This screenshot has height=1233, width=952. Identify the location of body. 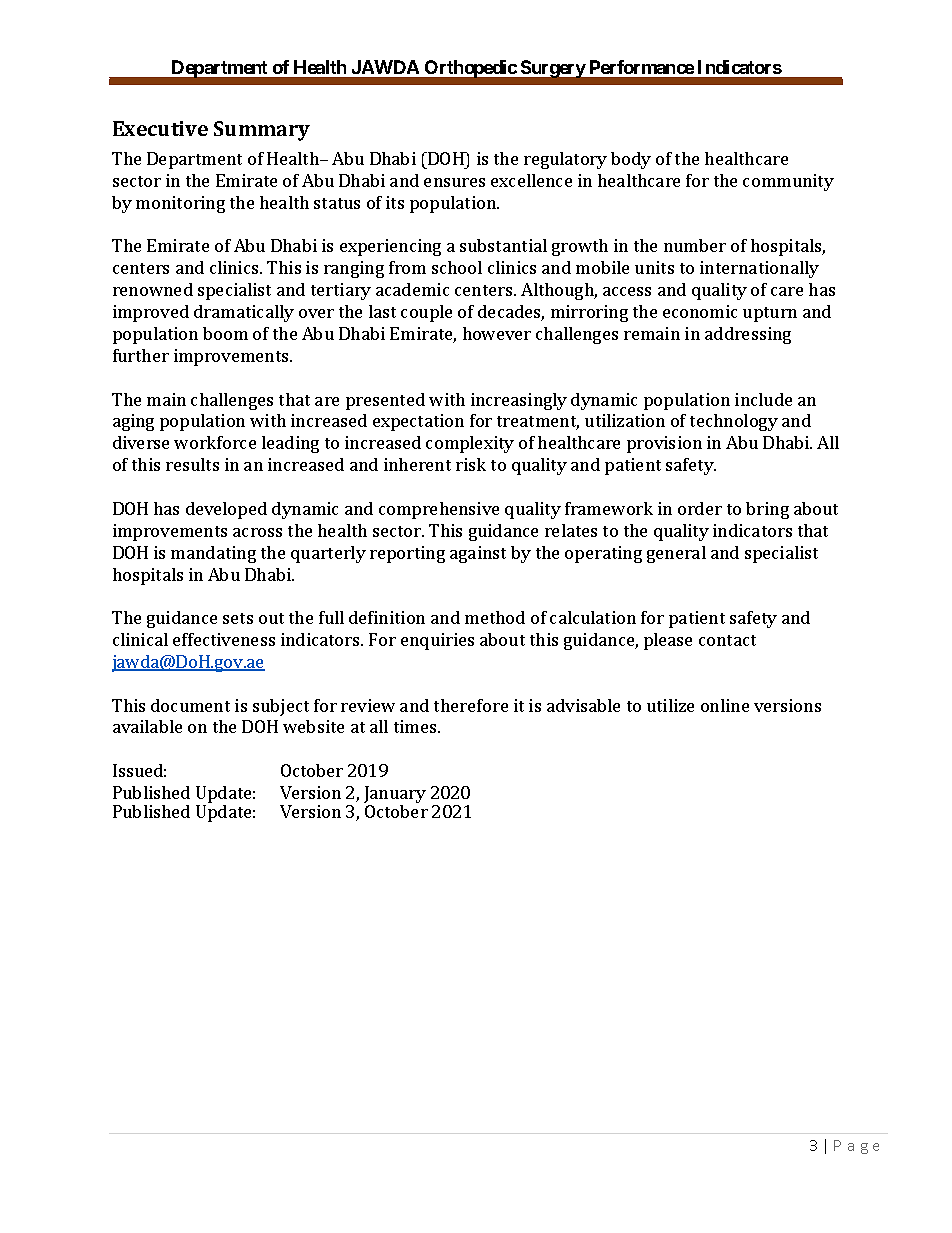
(631, 160).
